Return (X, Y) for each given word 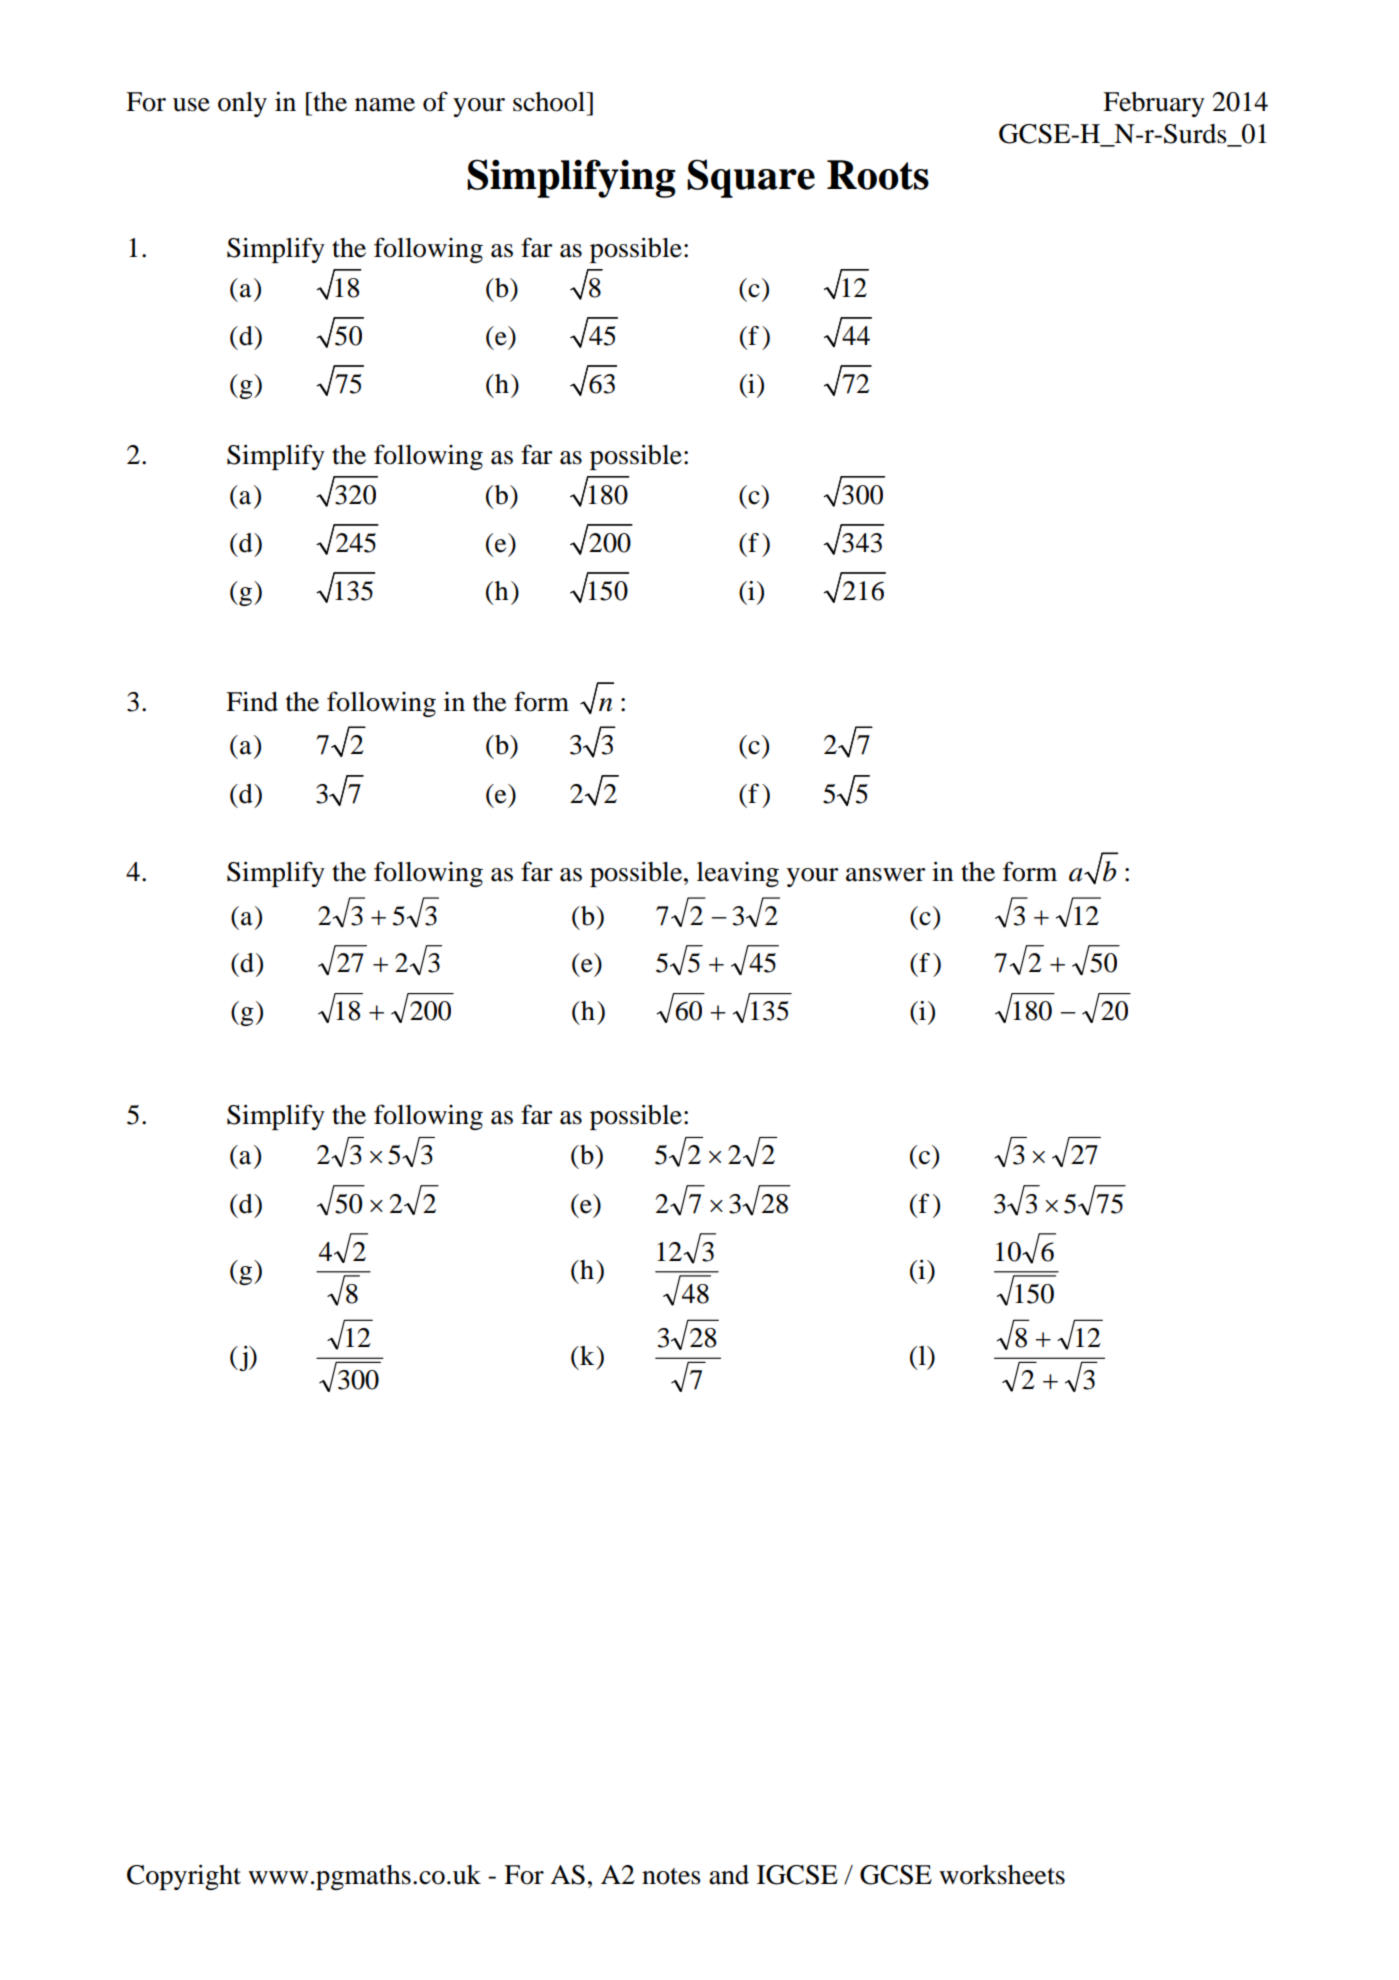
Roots (878, 175)
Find (252, 701)
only (242, 104)
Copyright (184, 1877)
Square (751, 178)
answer (886, 875)
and (729, 1875)
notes (671, 1876)
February (1154, 104)
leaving (738, 874)
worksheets (1002, 1875)
